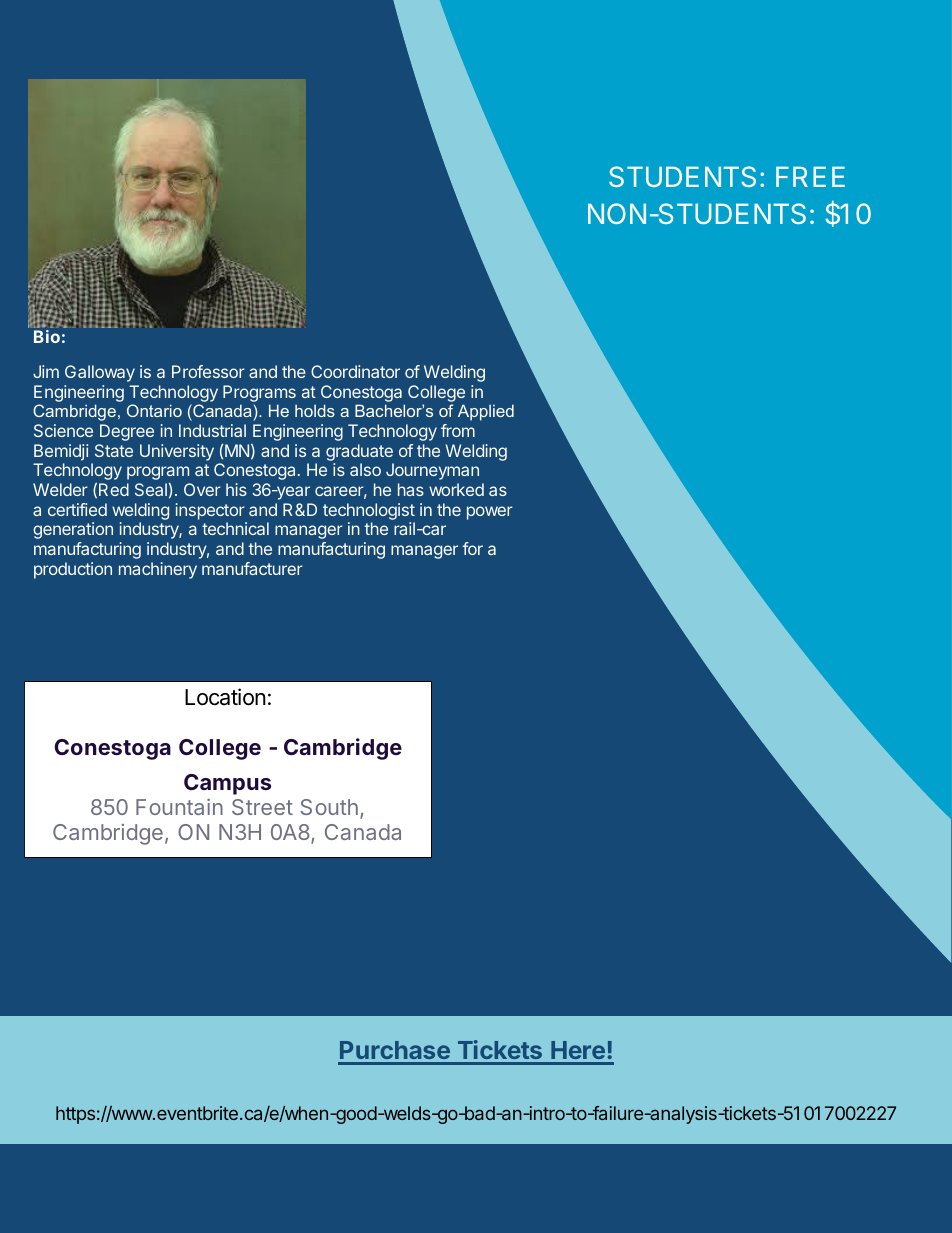 The height and width of the screenshot is (1233, 952). What do you see at coordinates (355, 371) in the screenshot?
I see `Coordinator` at bounding box center [355, 371].
